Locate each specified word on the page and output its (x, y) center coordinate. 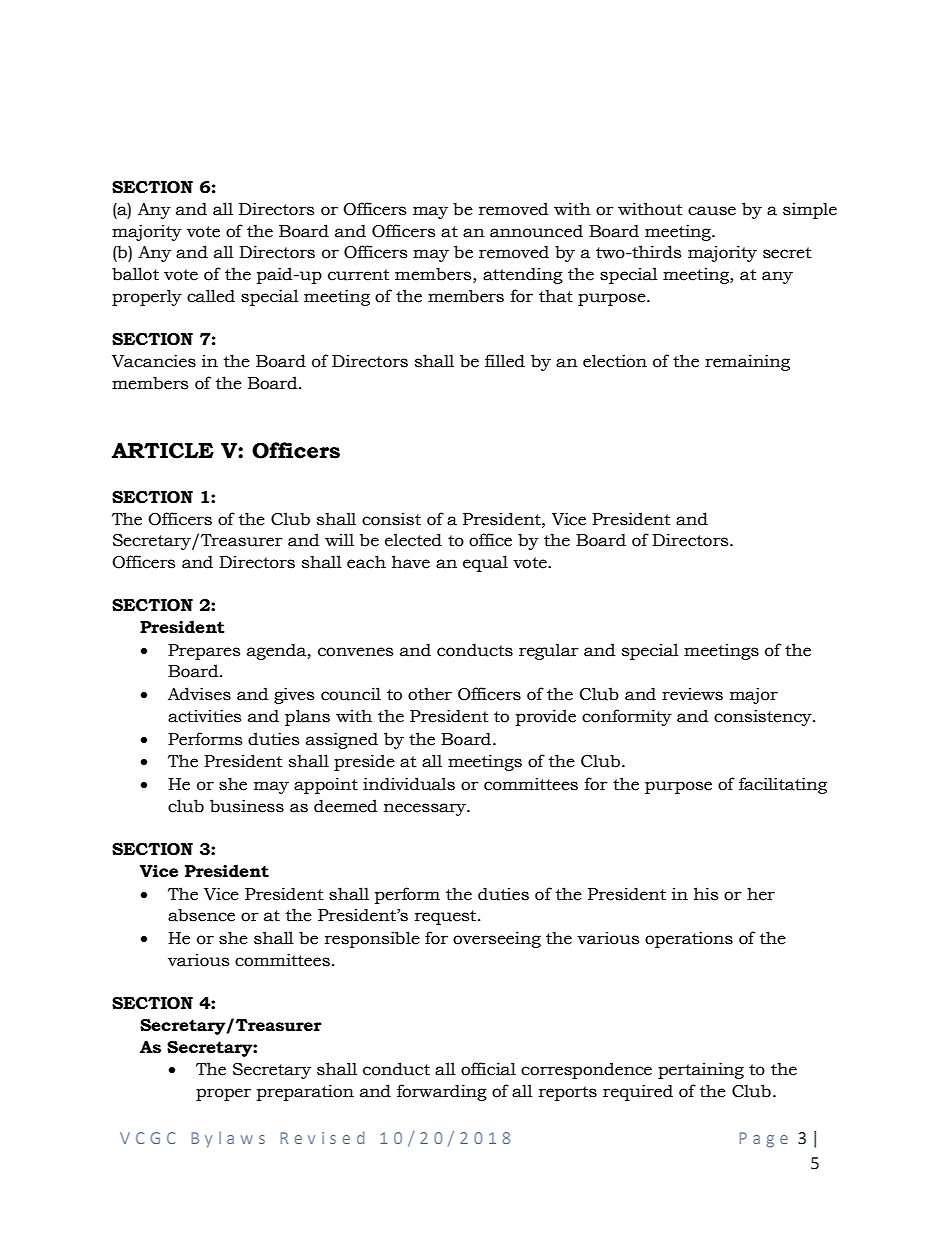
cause (712, 211)
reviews (692, 694)
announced (536, 231)
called (211, 296)
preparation (305, 1092)
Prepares (204, 652)
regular (549, 651)
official (488, 1069)
